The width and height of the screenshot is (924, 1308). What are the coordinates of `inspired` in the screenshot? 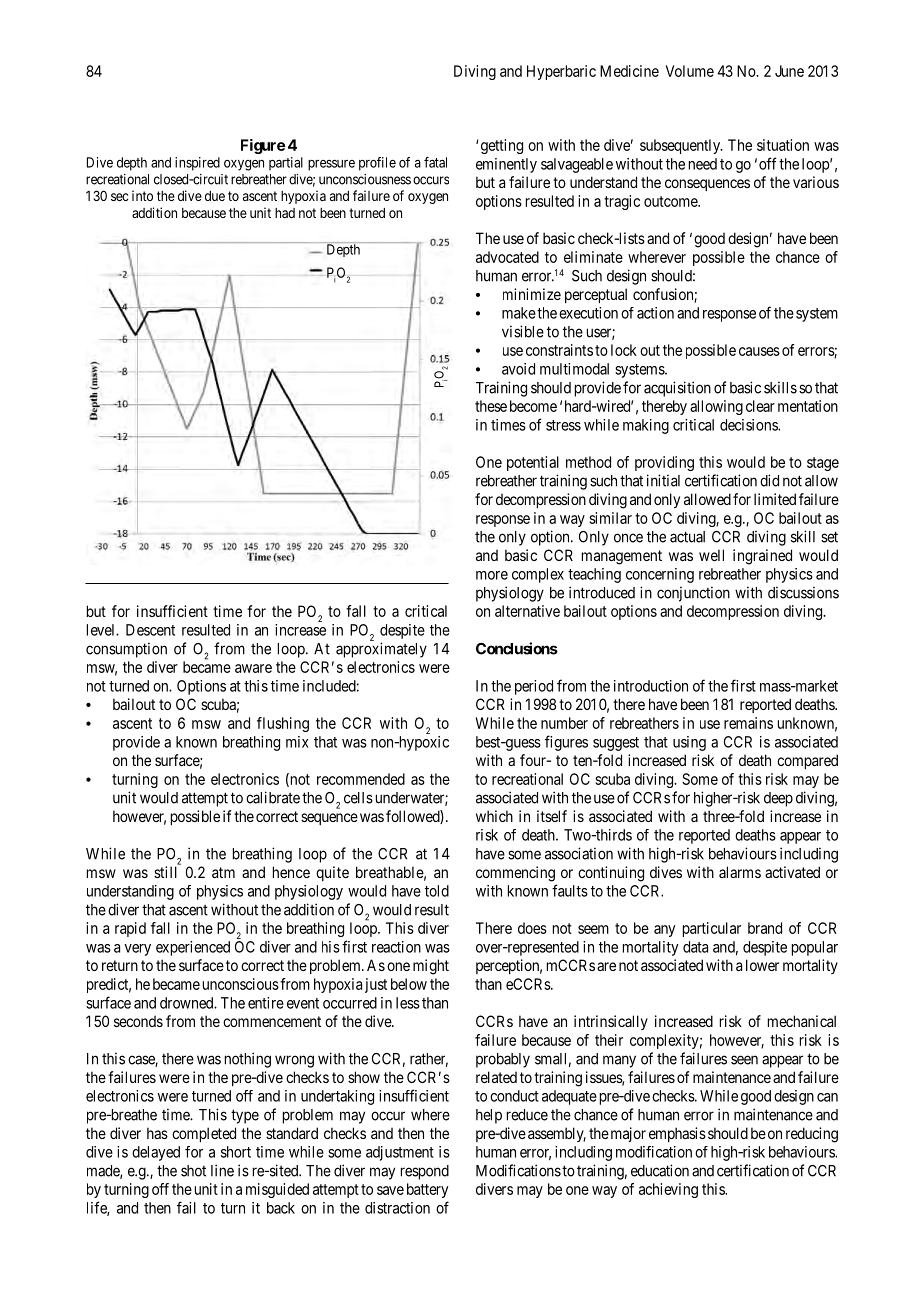 It's located at (197, 164).
